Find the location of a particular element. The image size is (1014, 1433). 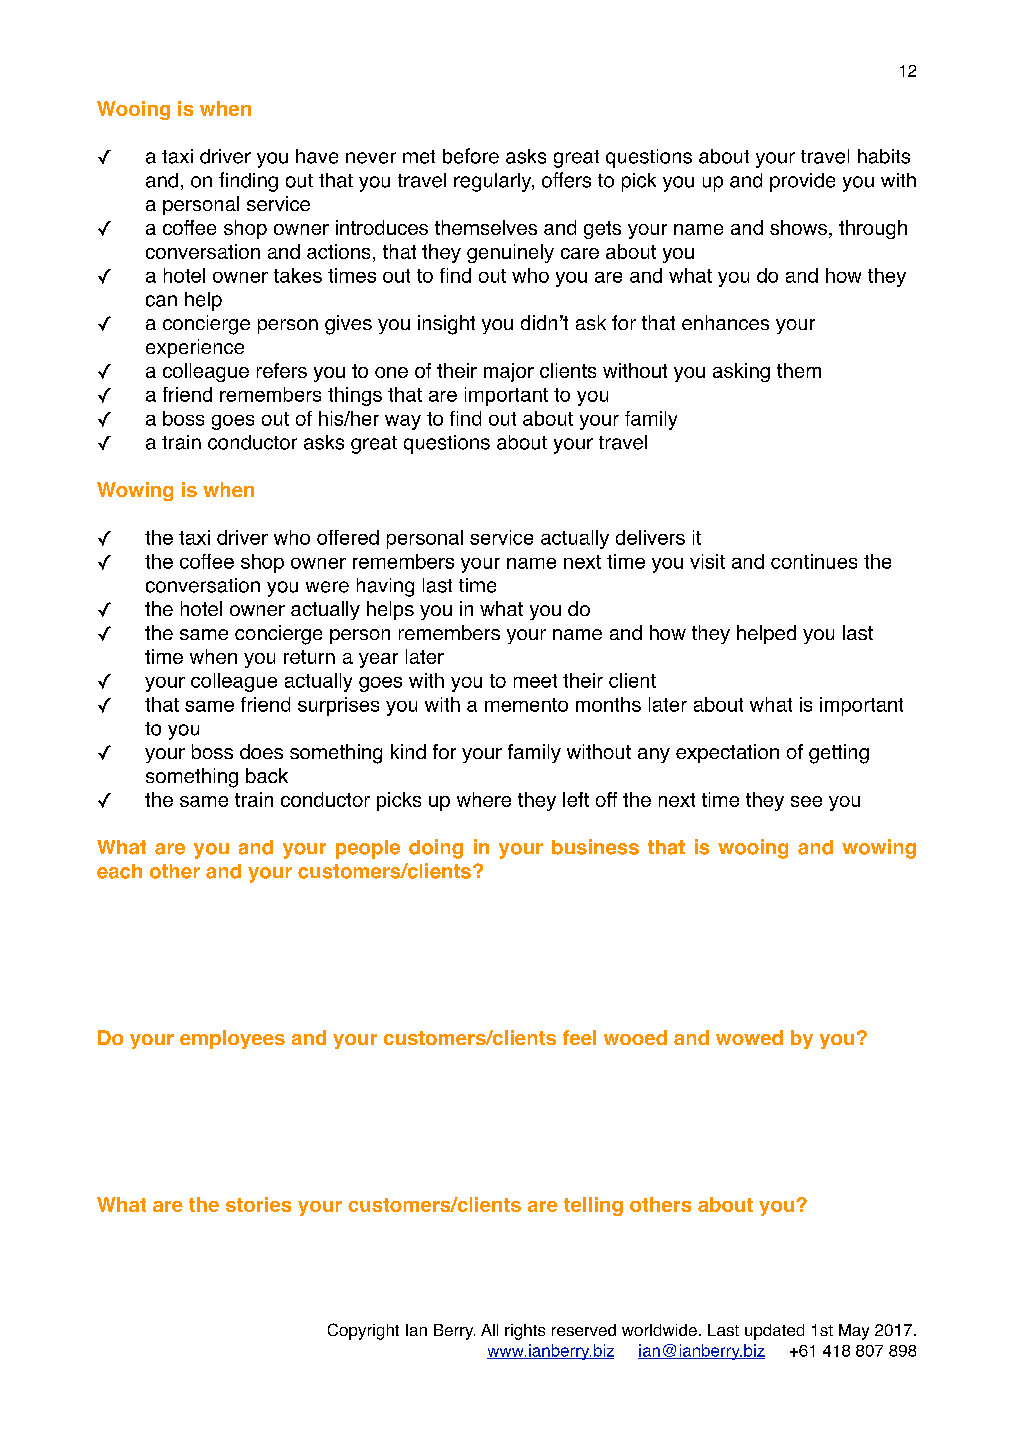

feel is located at coordinates (579, 1037).
